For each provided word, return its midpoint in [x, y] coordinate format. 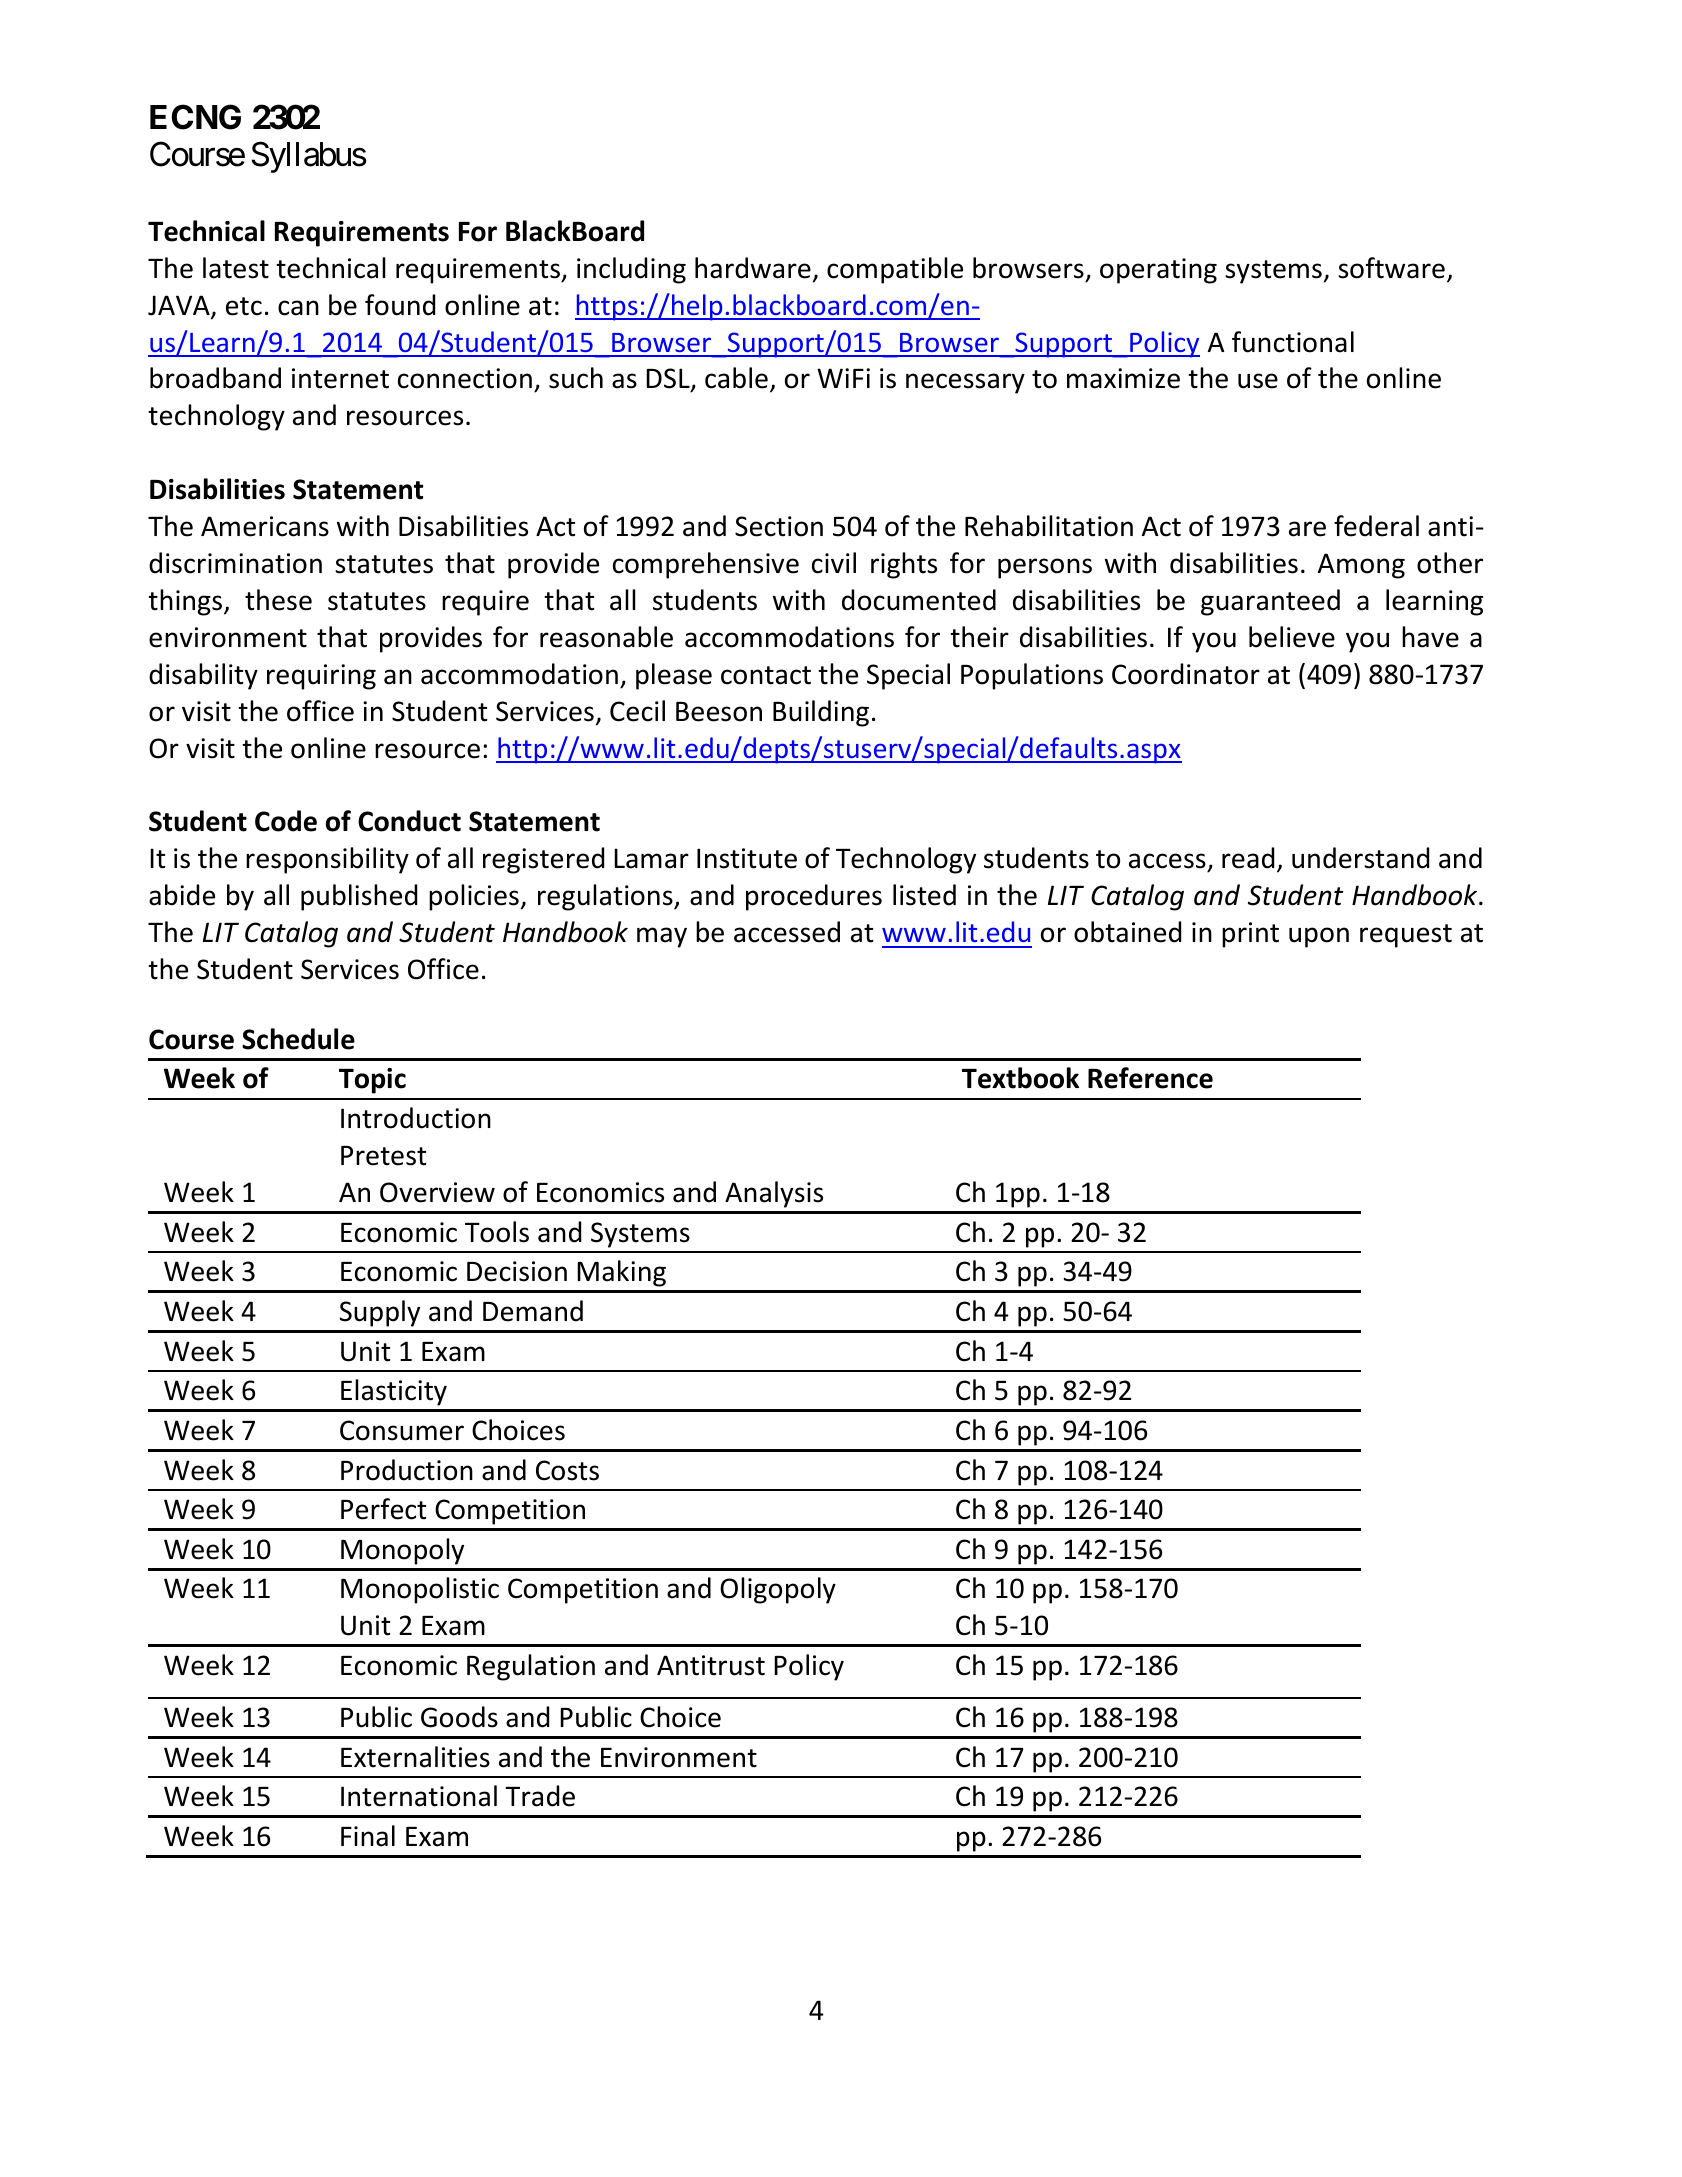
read [1248, 858]
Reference [1150, 1078]
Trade [540, 1796]
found [400, 305]
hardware [753, 268]
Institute [747, 858]
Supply [380, 1313]
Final [368, 1836]
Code [286, 821]
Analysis [774, 1194]
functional [1293, 342]
